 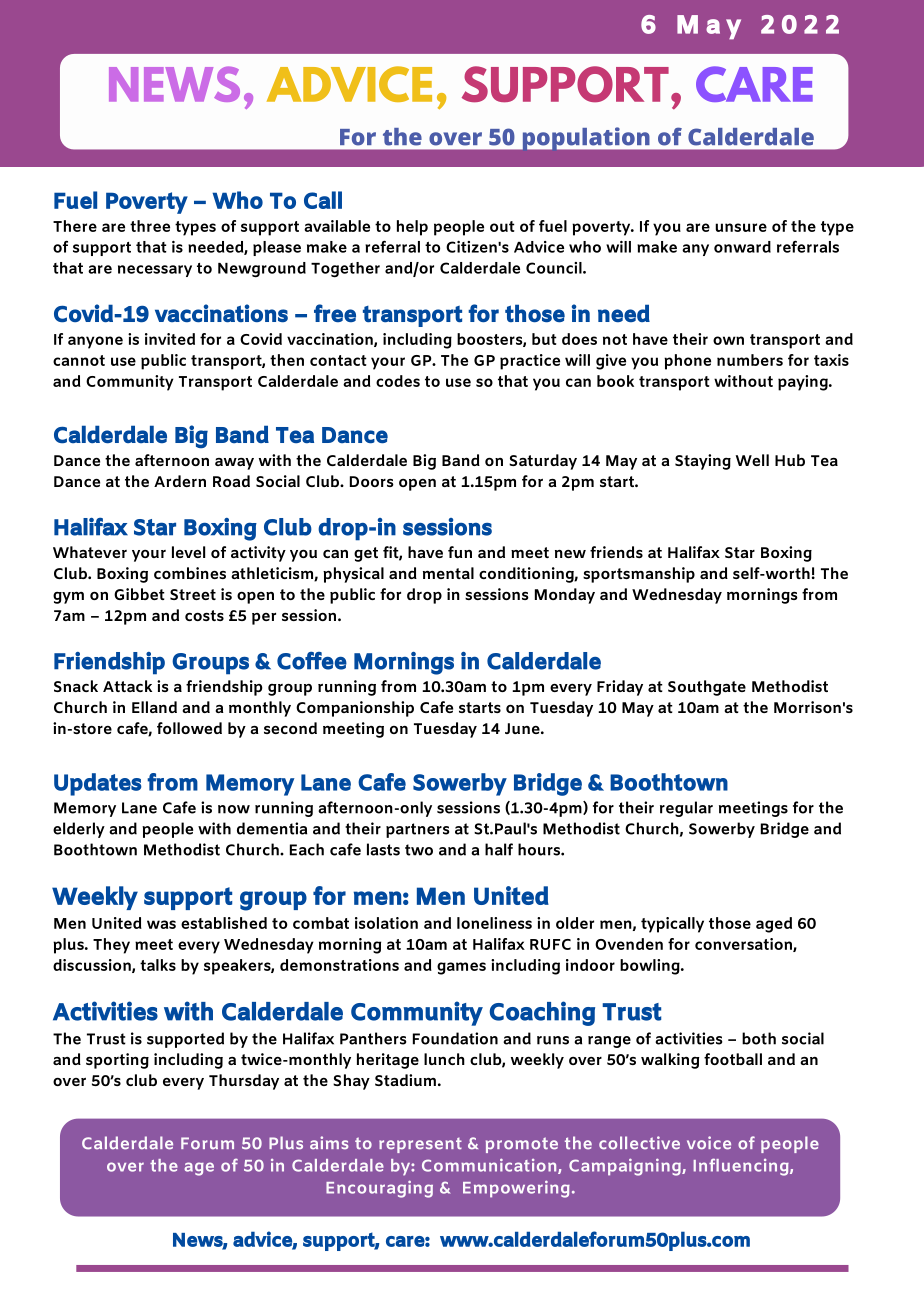 What do you see at coordinates (420, 1145) in the screenshot?
I see `represent` at bounding box center [420, 1145].
